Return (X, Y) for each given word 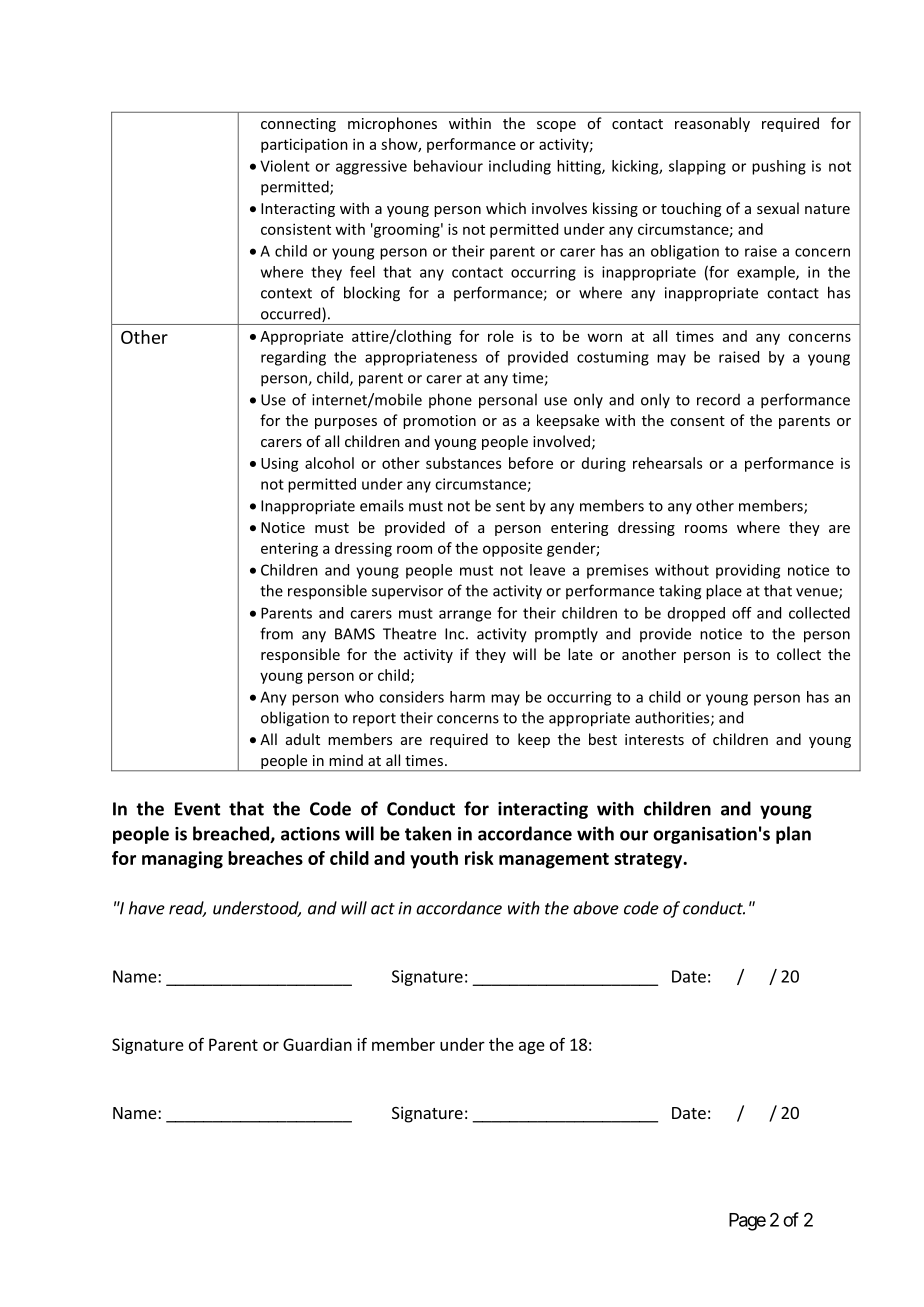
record (718, 400)
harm (467, 697)
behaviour (448, 166)
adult (303, 739)
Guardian (317, 1044)
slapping (697, 167)
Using (280, 464)
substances (463, 463)
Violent (285, 166)
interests (654, 739)
